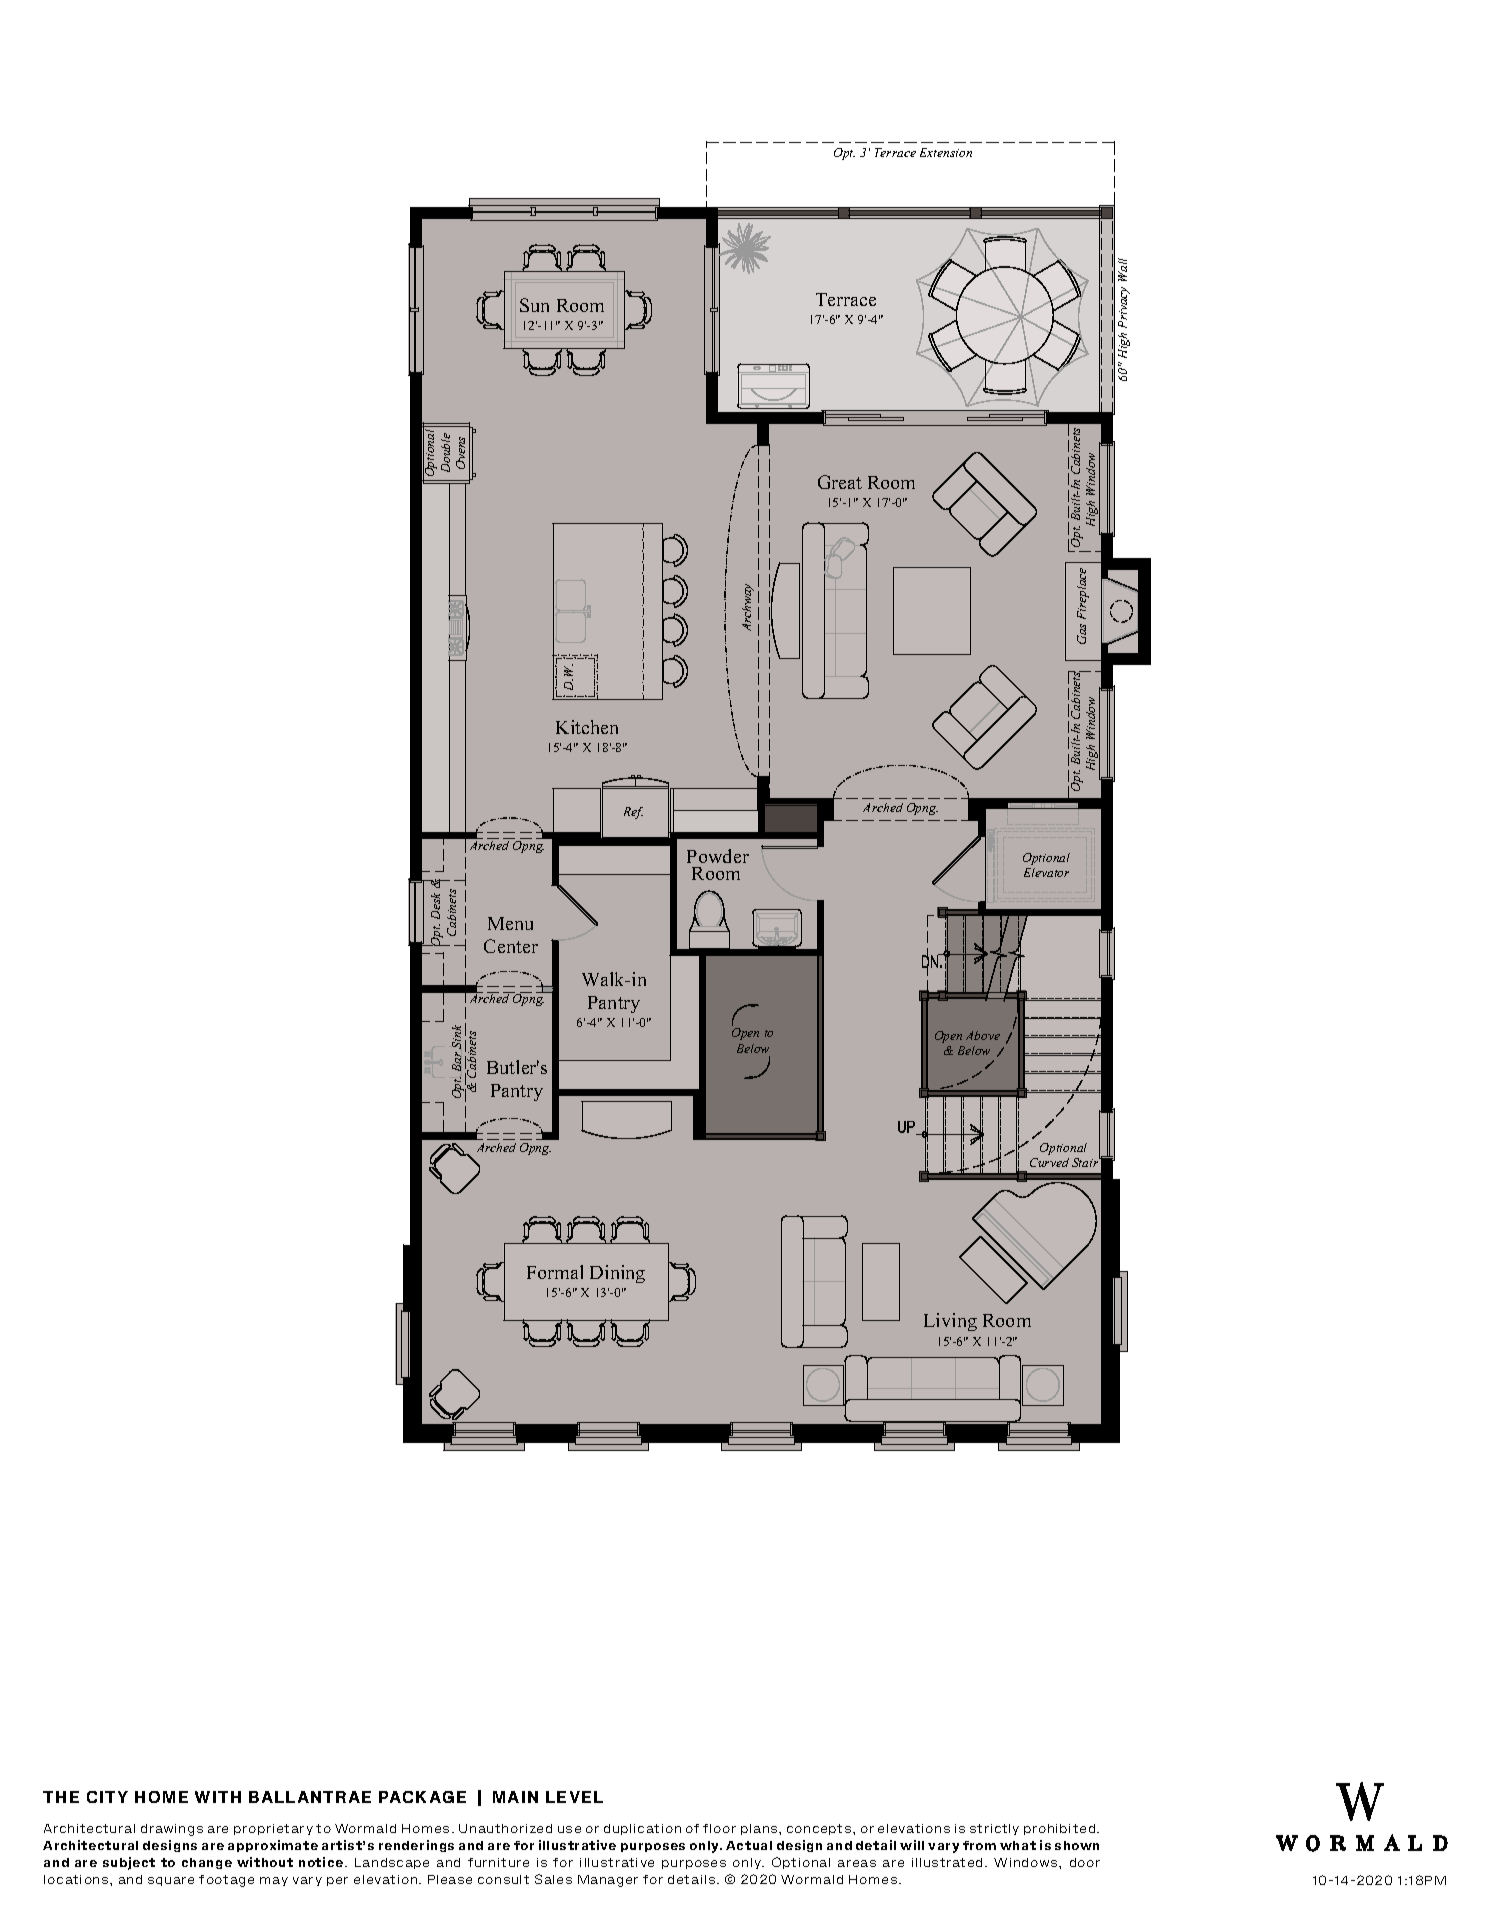 The width and height of the screenshot is (1491, 1929). Describe the element at coordinates (840, 482) in the screenshot. I see `Great` at that location.
